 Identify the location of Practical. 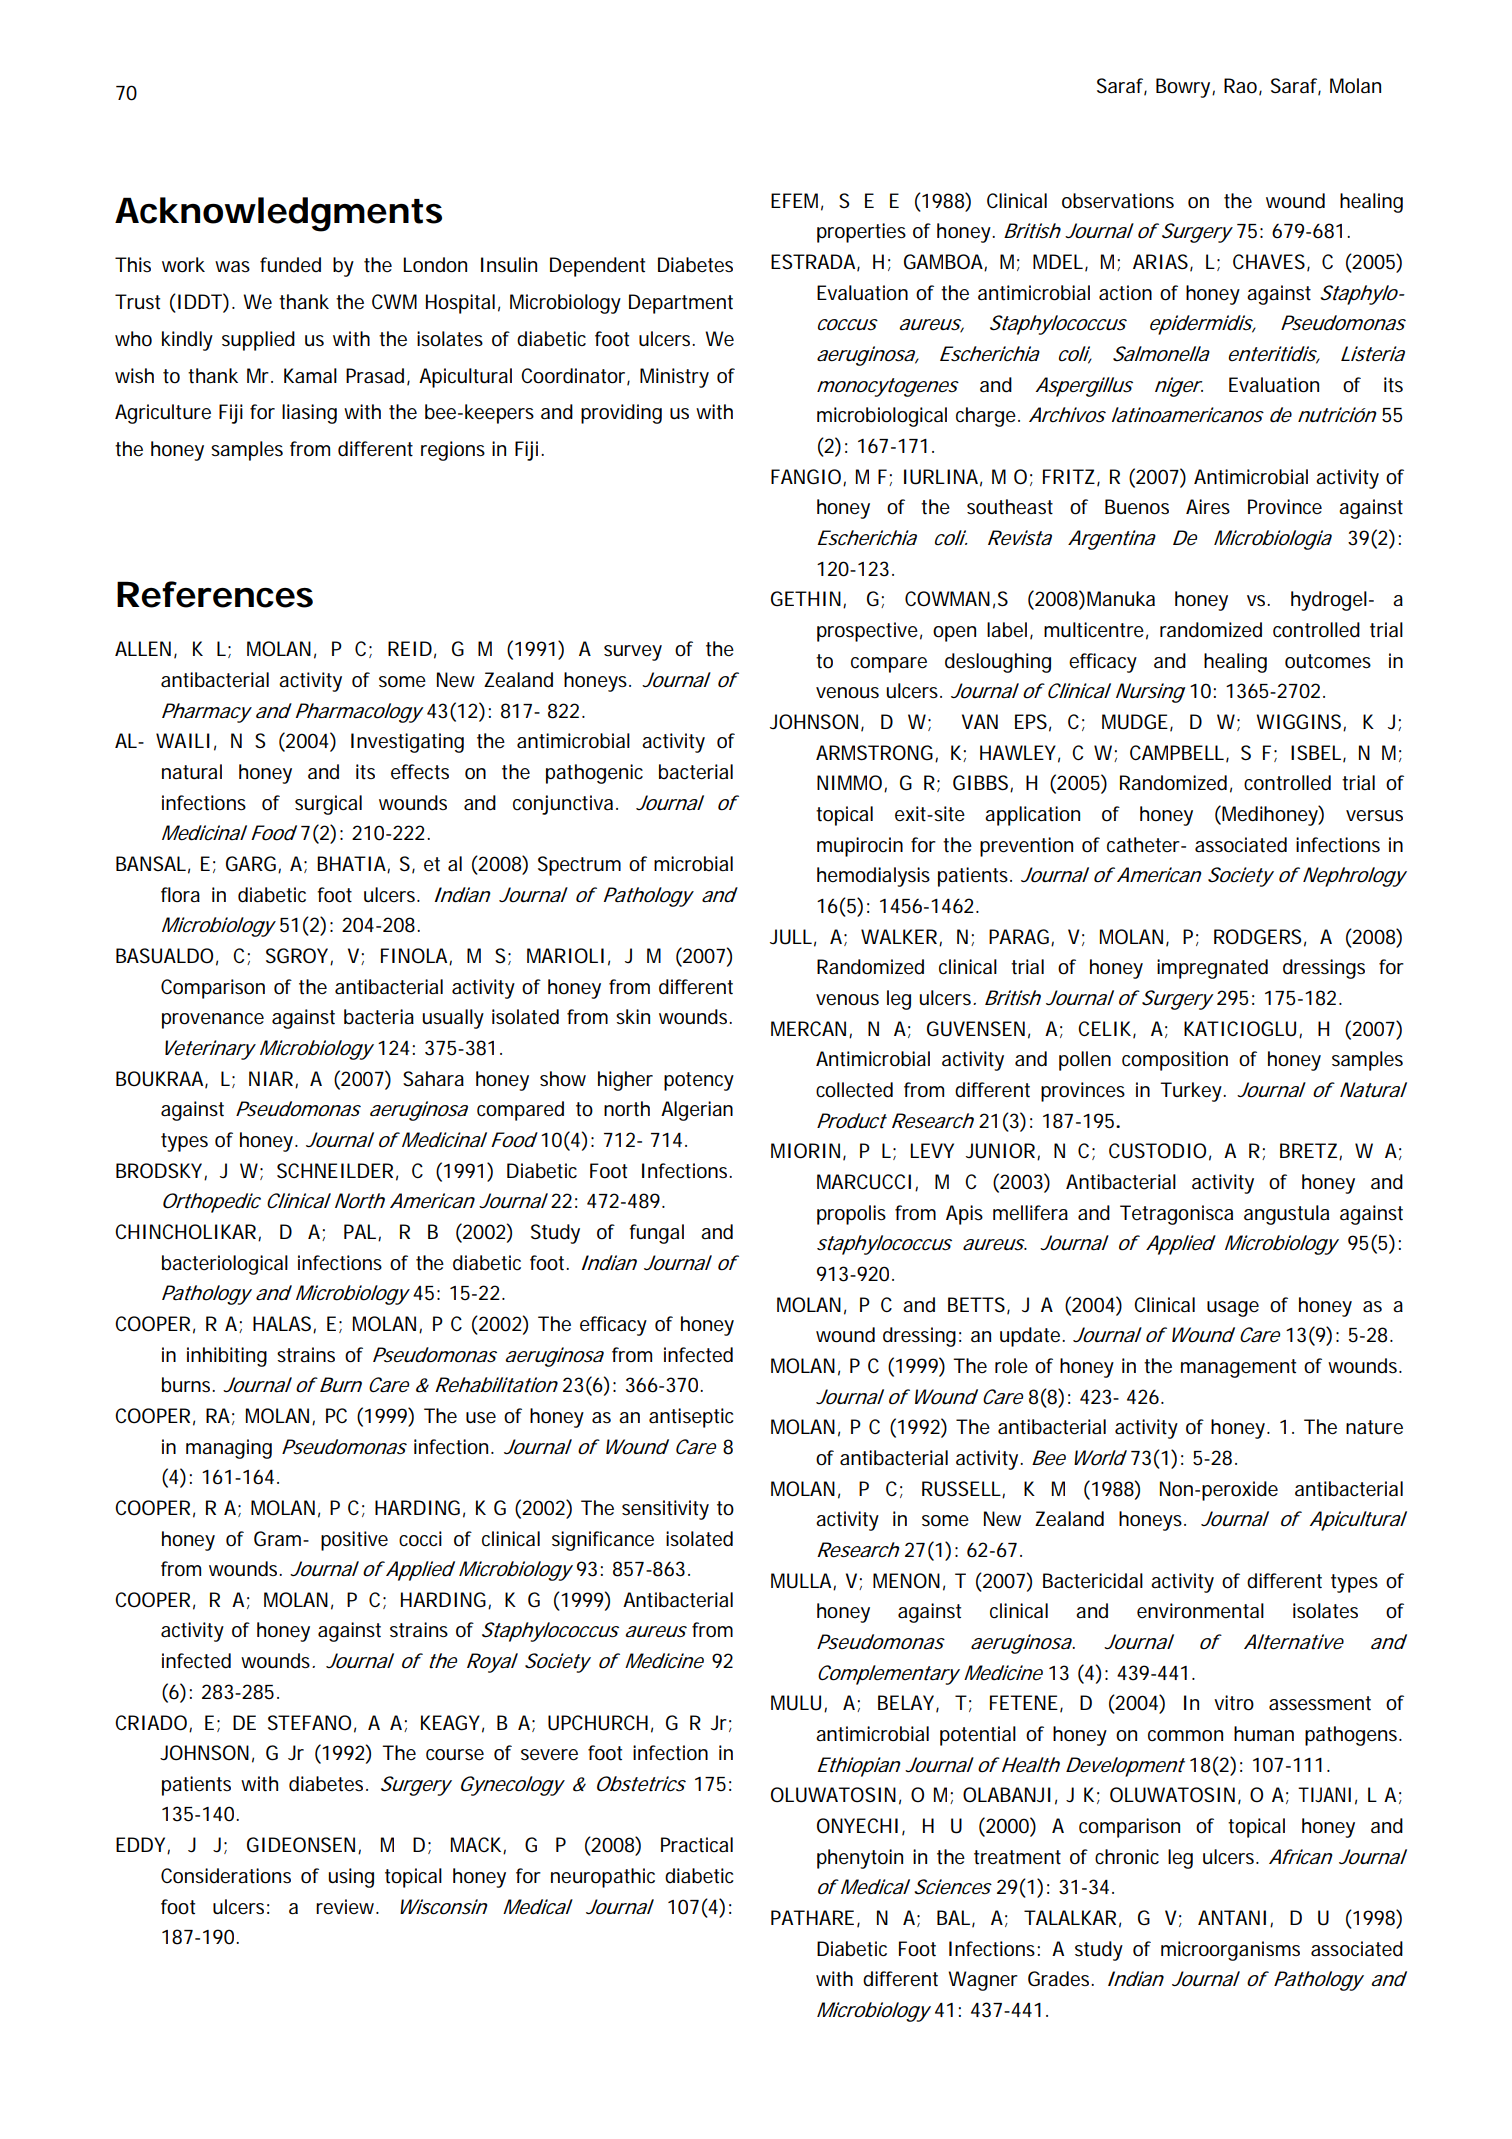
(697, 1845).
